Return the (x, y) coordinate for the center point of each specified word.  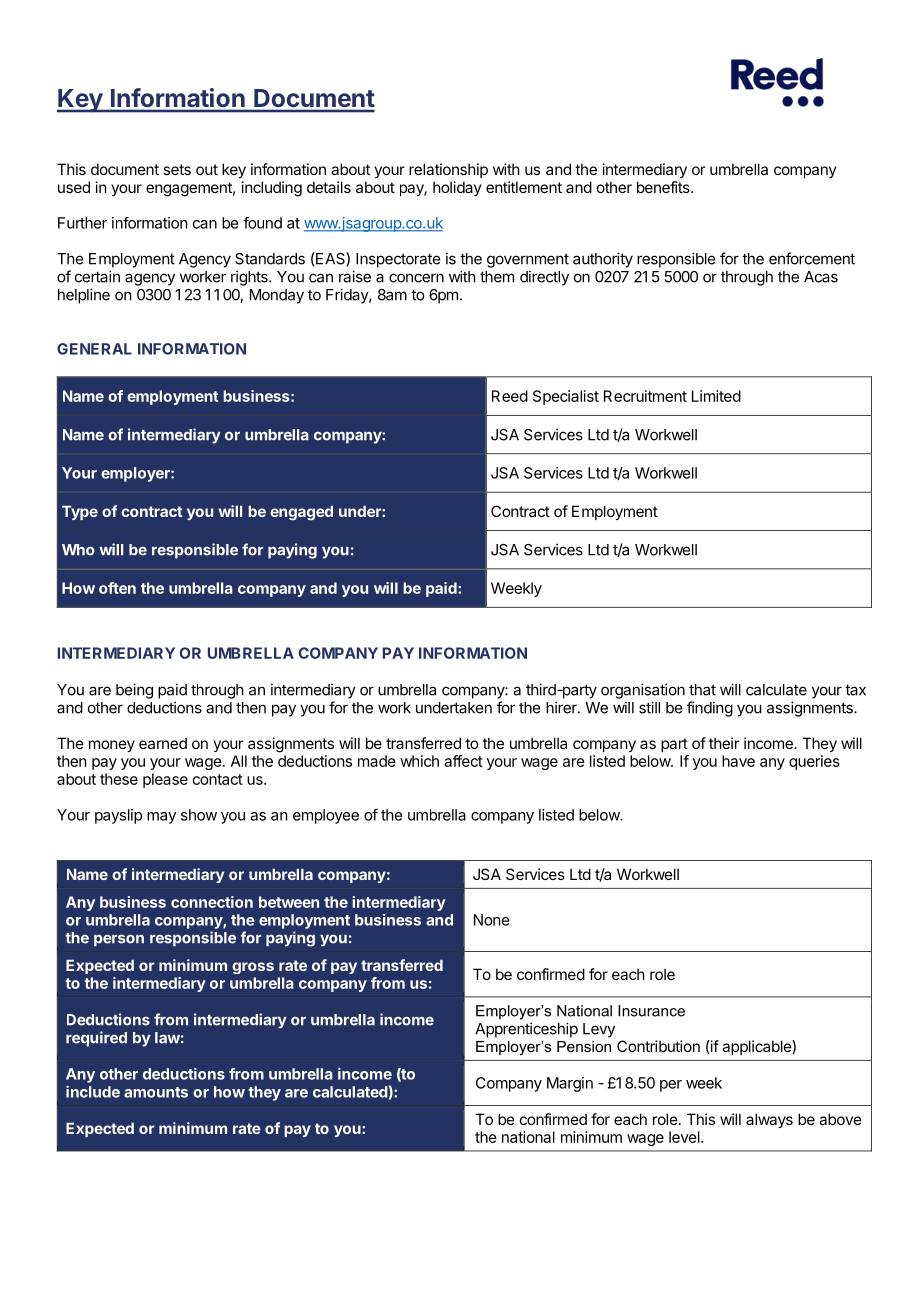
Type (80, 512)
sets (177, 169)
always (769, 1120)
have (738, 761)
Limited (716, 396)
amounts (156, 1092)
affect (463, 761)
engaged (301, 513)
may (161, 818)
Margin (570, 1084)
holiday (457, 188)
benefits (664, 187)
